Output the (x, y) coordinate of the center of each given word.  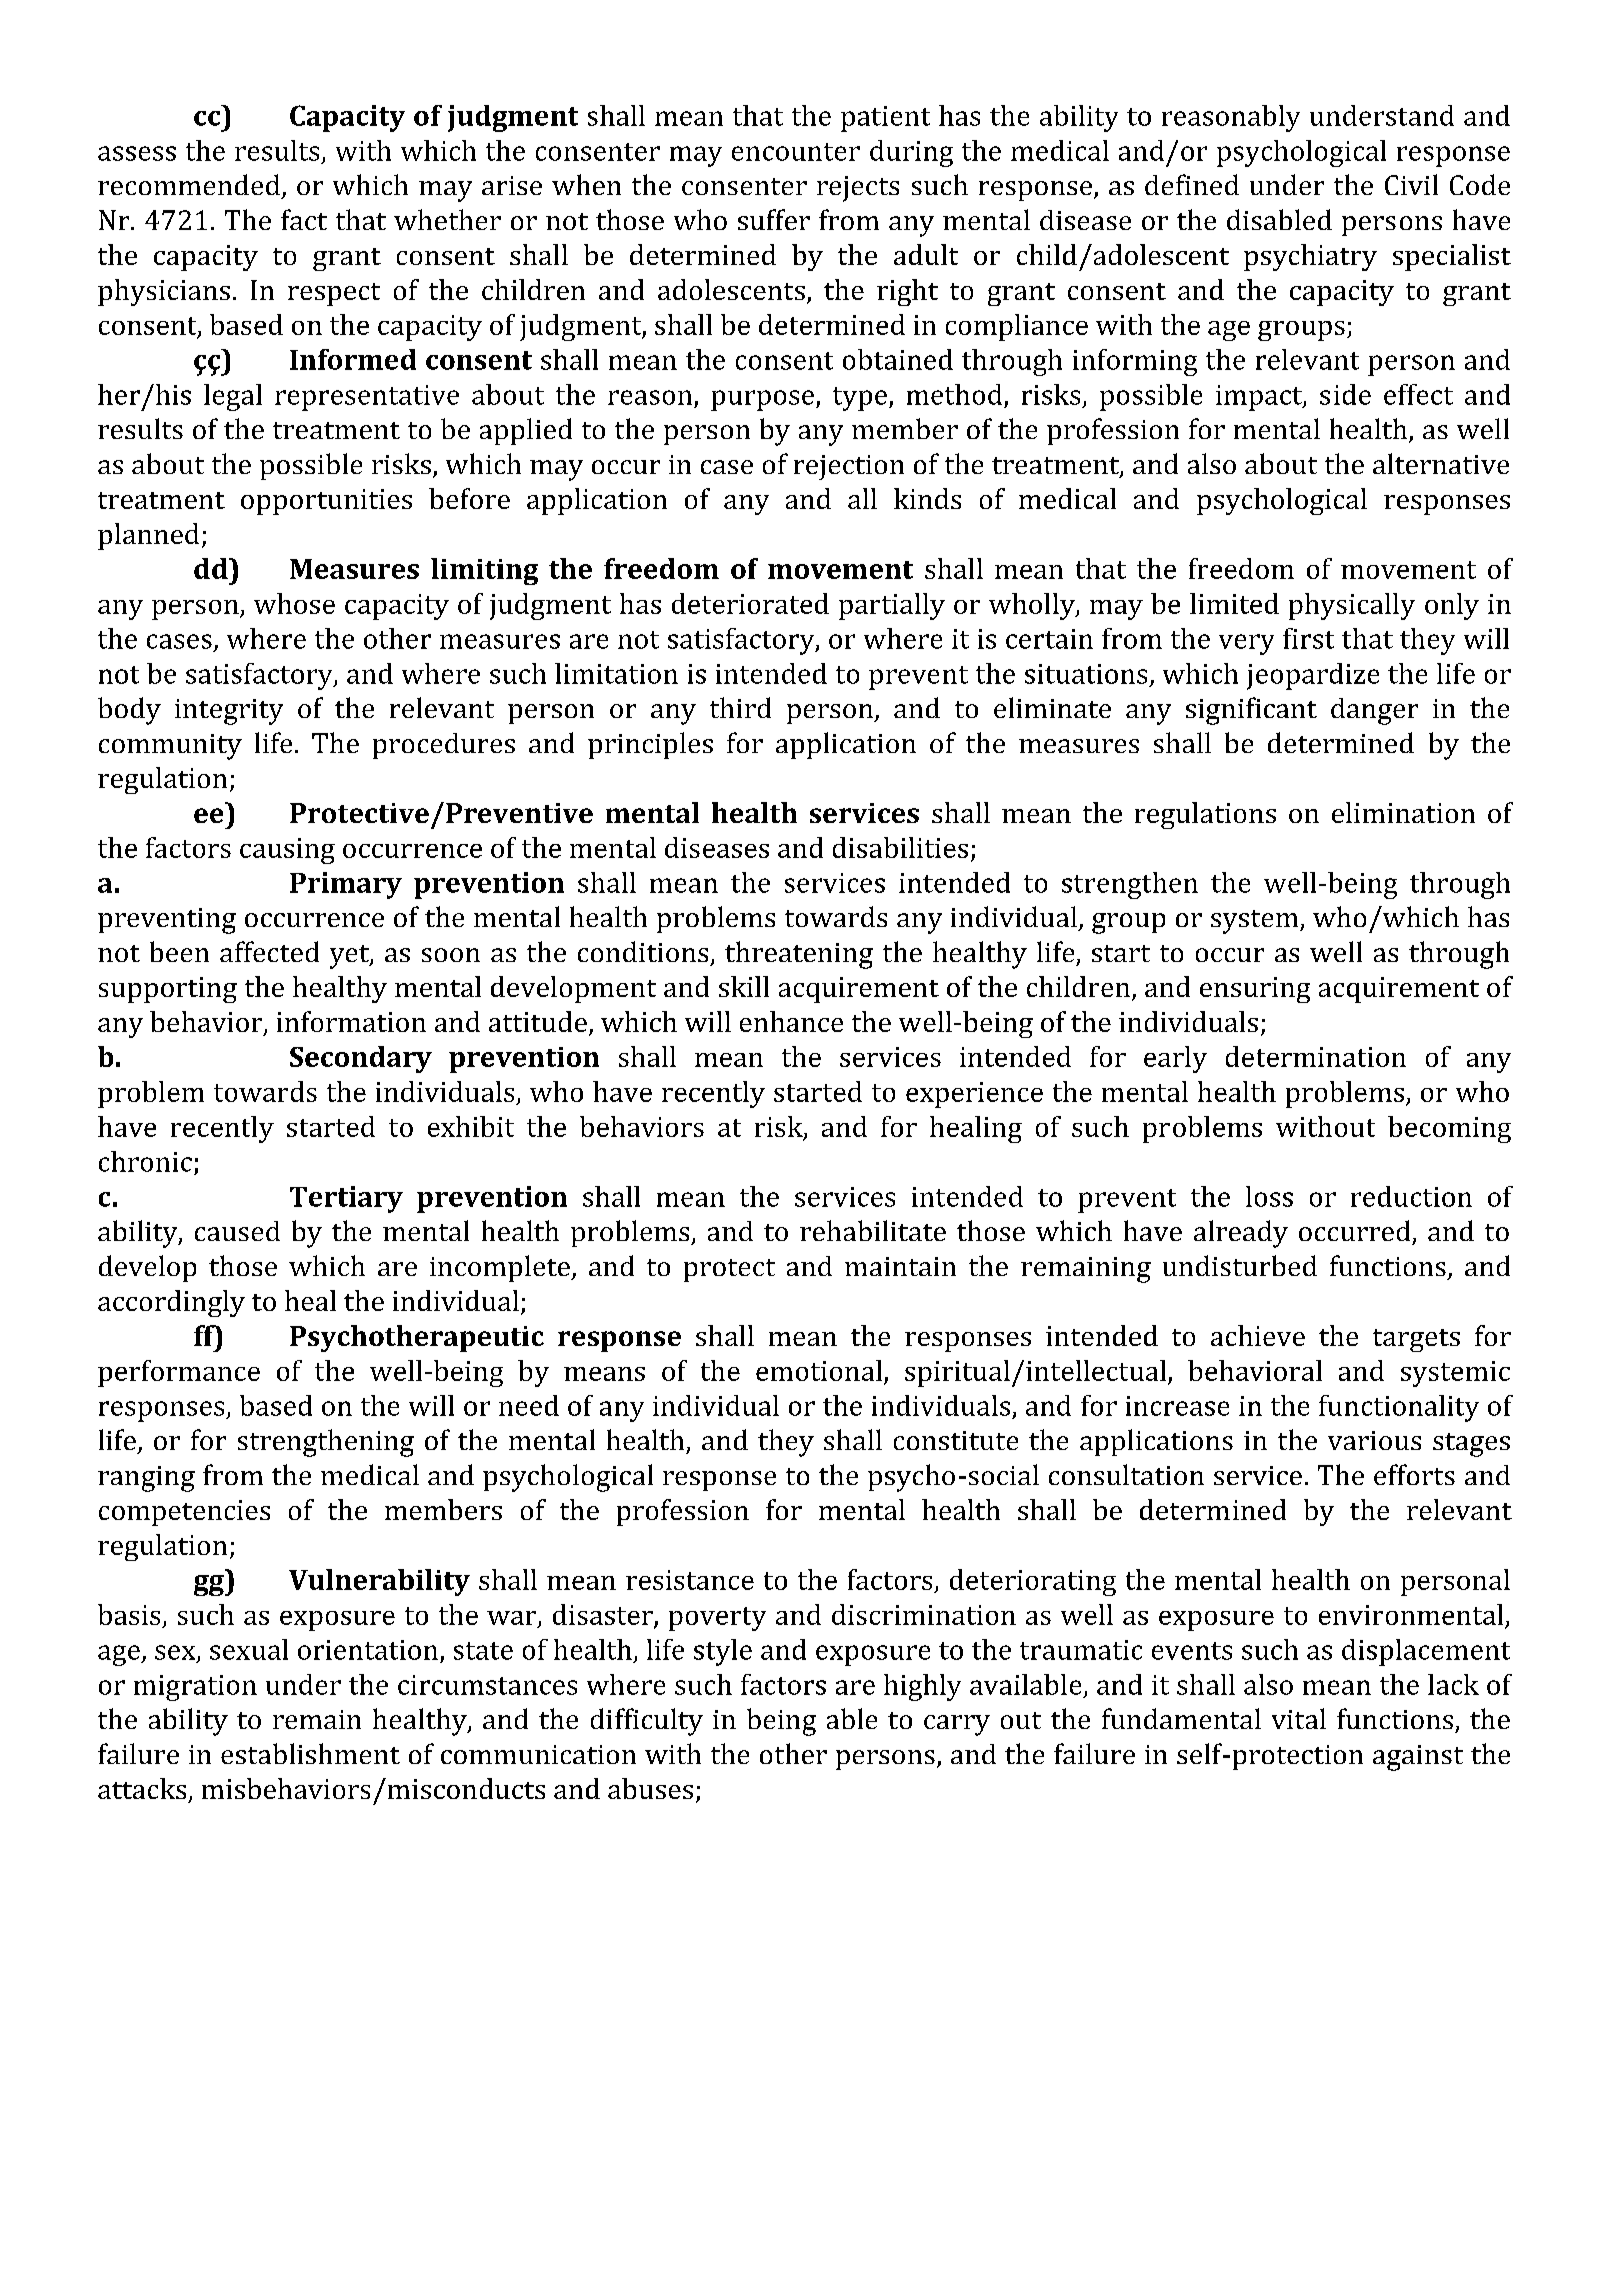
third (740, 707)
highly (922, 1687)
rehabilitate (873, 1230)
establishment (310, 1753)
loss (1269, 1196)
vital (1299, 1718)
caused (237, 1231)
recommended (189, 184)
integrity (229, 712)
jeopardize (1313, 676)
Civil (1411, 184)
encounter (796, 152)
